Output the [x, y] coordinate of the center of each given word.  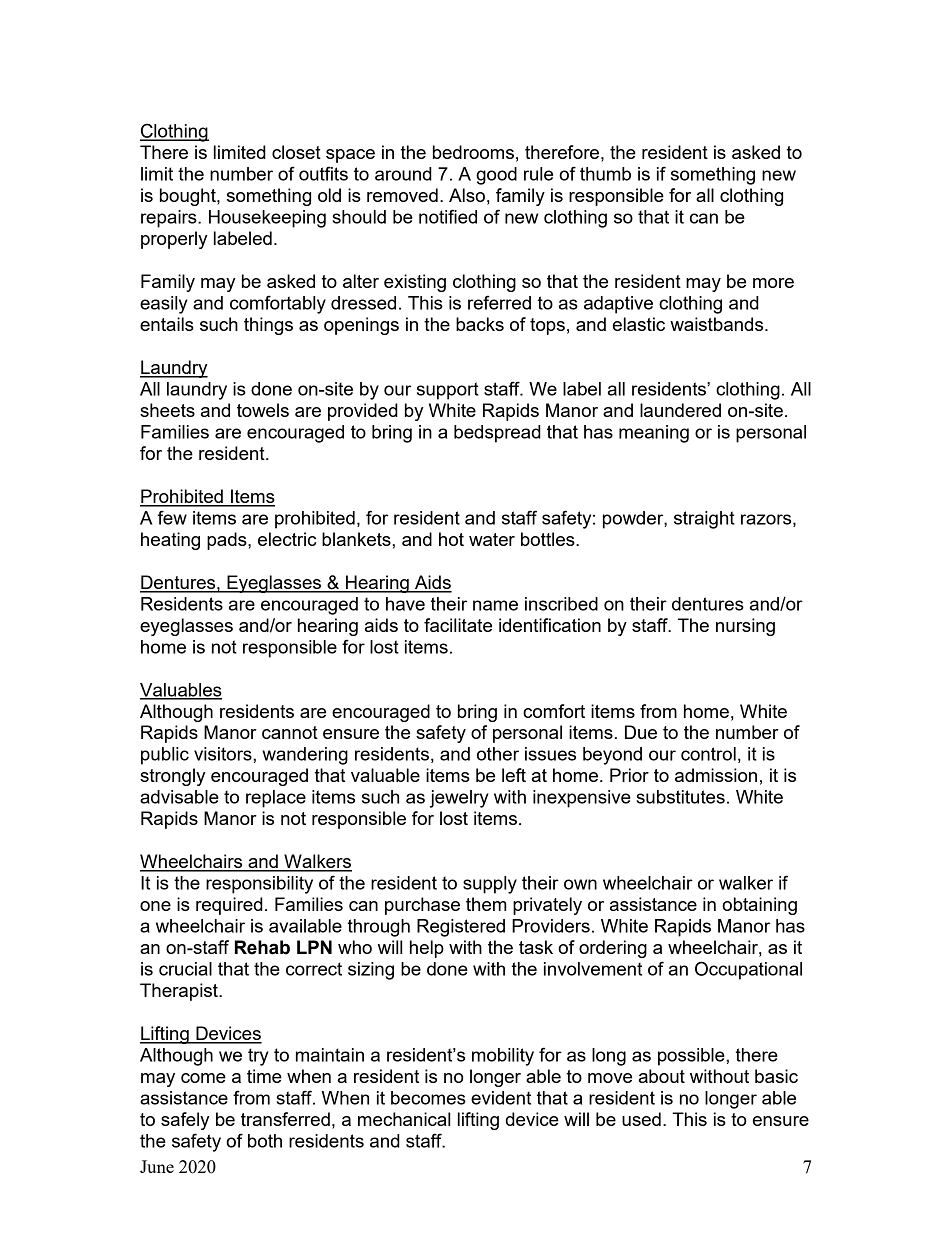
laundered [680, 410]
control [708, 754]
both [265, 1141]
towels [263, 410]
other [498, 754]
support [448, 391]
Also [467, 195]
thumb [605, 174]
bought [189, 197]
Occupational [748, 970]
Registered [461, 928]
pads [228, 541]
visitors [224, 754]
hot [451, 539]
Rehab [262, 947]
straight [704, 520]
